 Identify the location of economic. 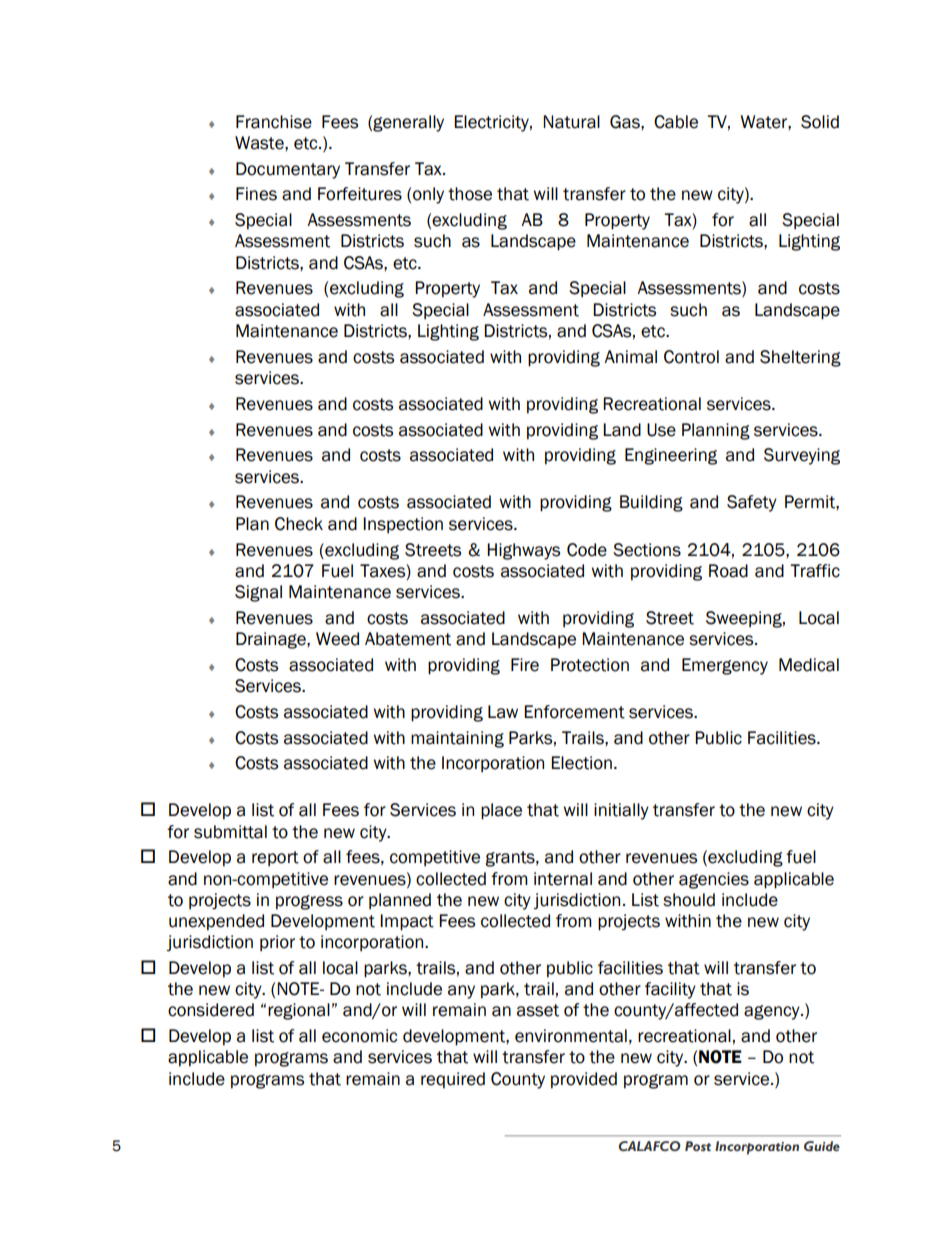
(359, 1036).
